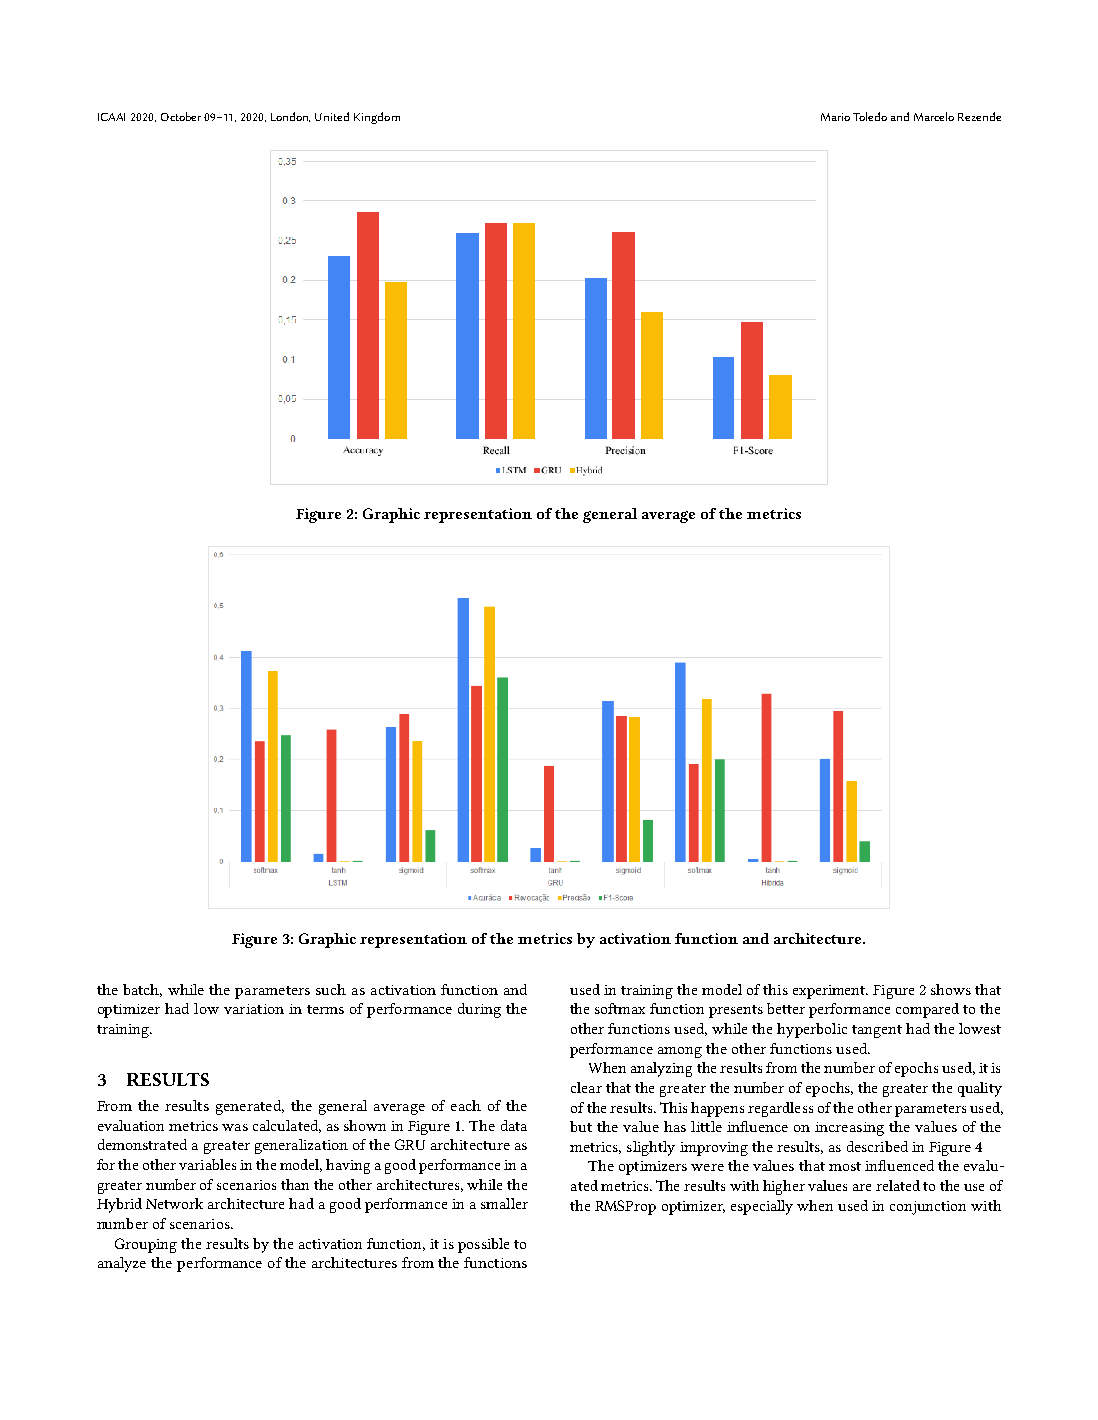 The width and height of the screenshot is (1098, 1420). Describe the element at coordinates (934, 116) in the screenshot. I see `Marcelo` at that location.
